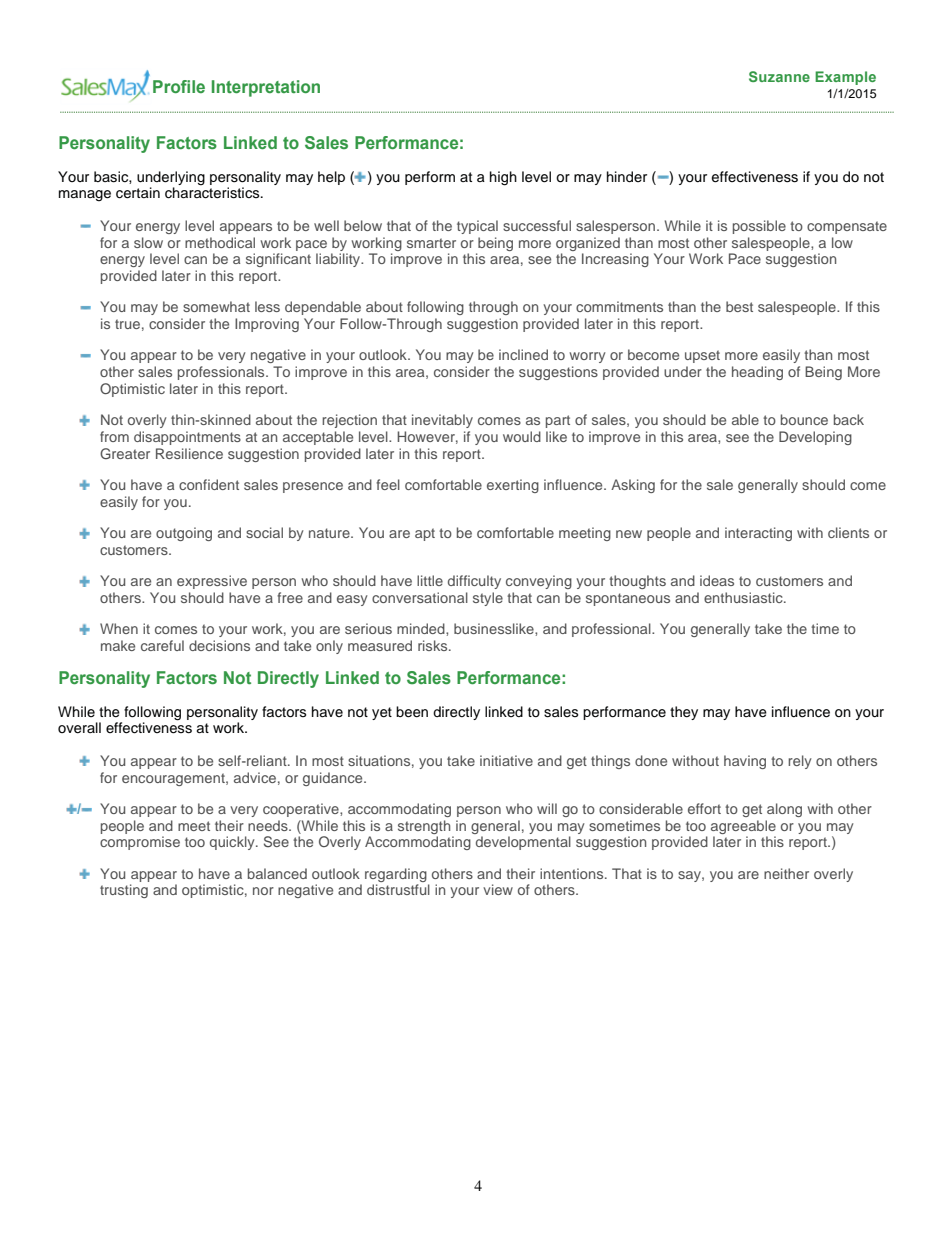 The image size is (952, 1233). I want to click on Suzanne, so click(779, 76).
